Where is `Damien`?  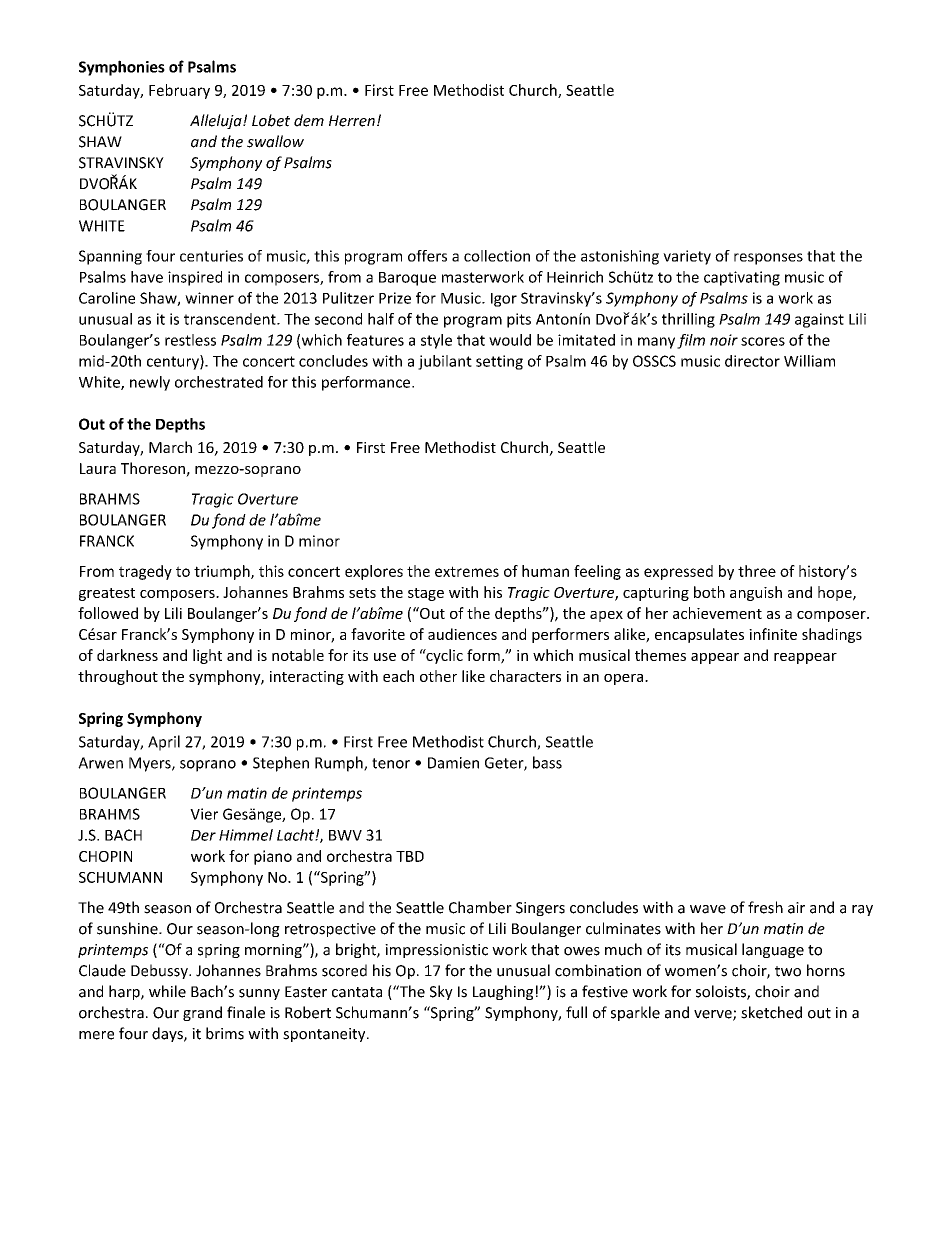 Damien is located at coordinates (453, 763).
